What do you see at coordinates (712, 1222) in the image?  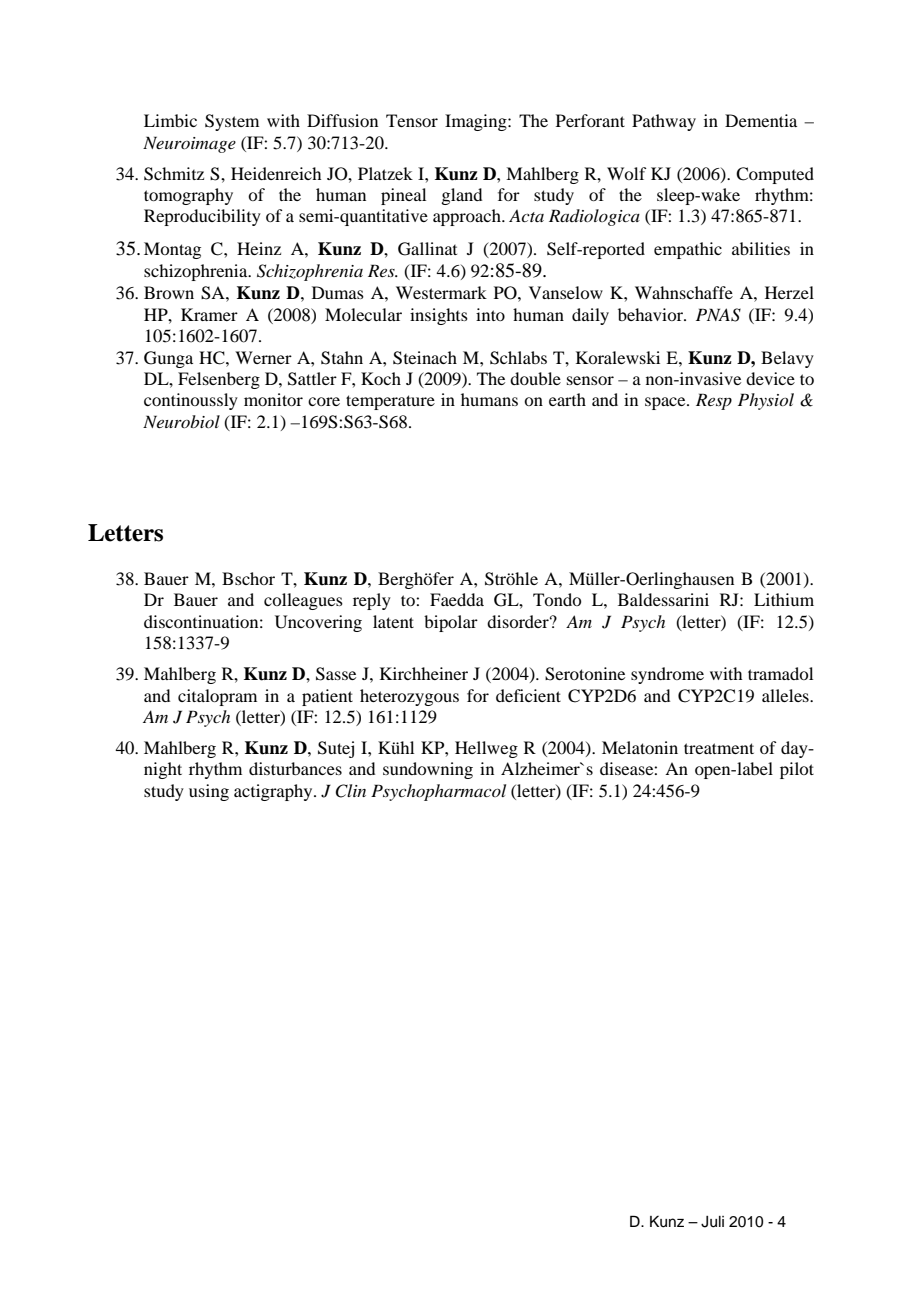 I see `Juli` at bounding box center [712, 1222].
